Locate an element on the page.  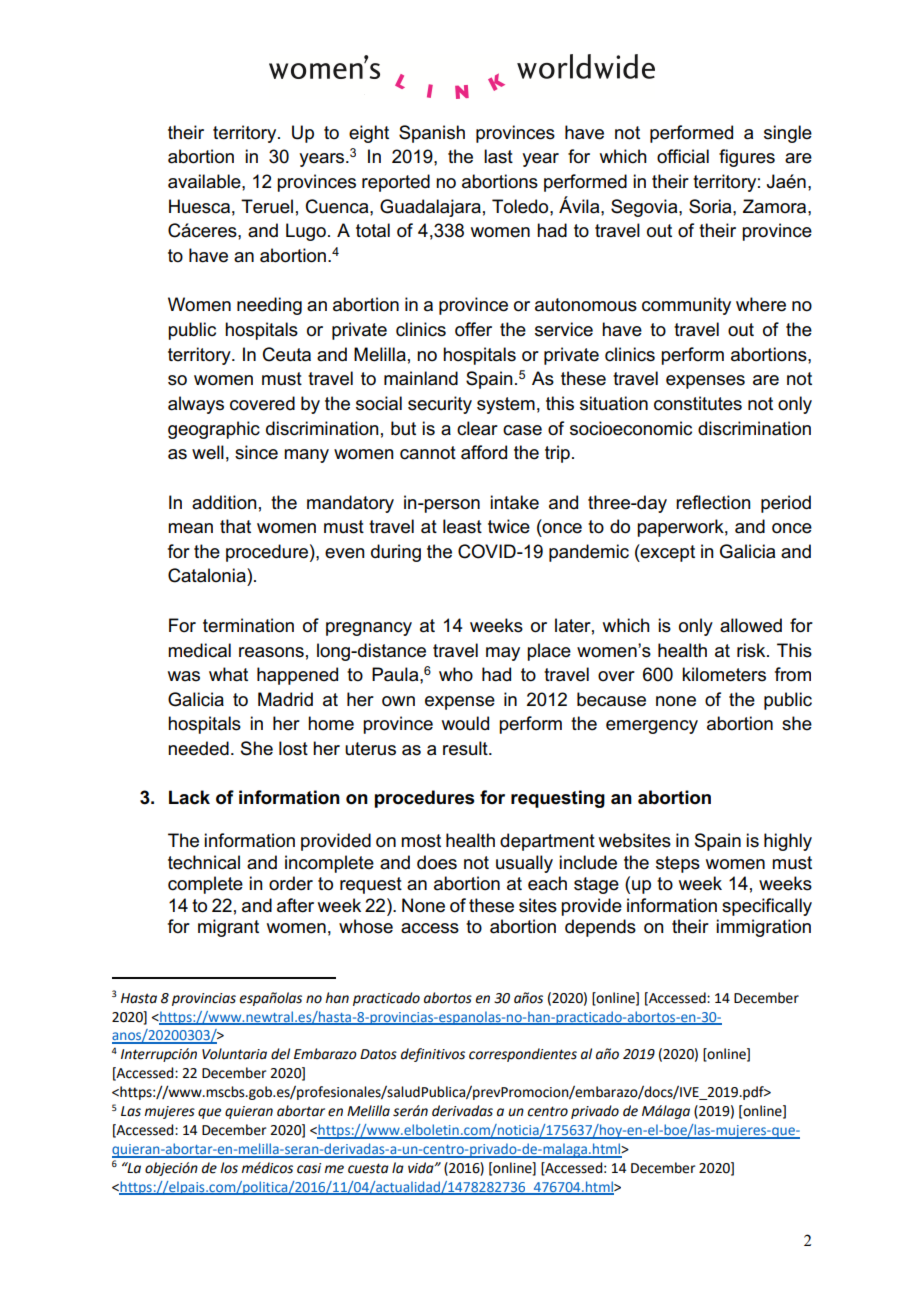
vida is located at coordinates (422, 1168).
